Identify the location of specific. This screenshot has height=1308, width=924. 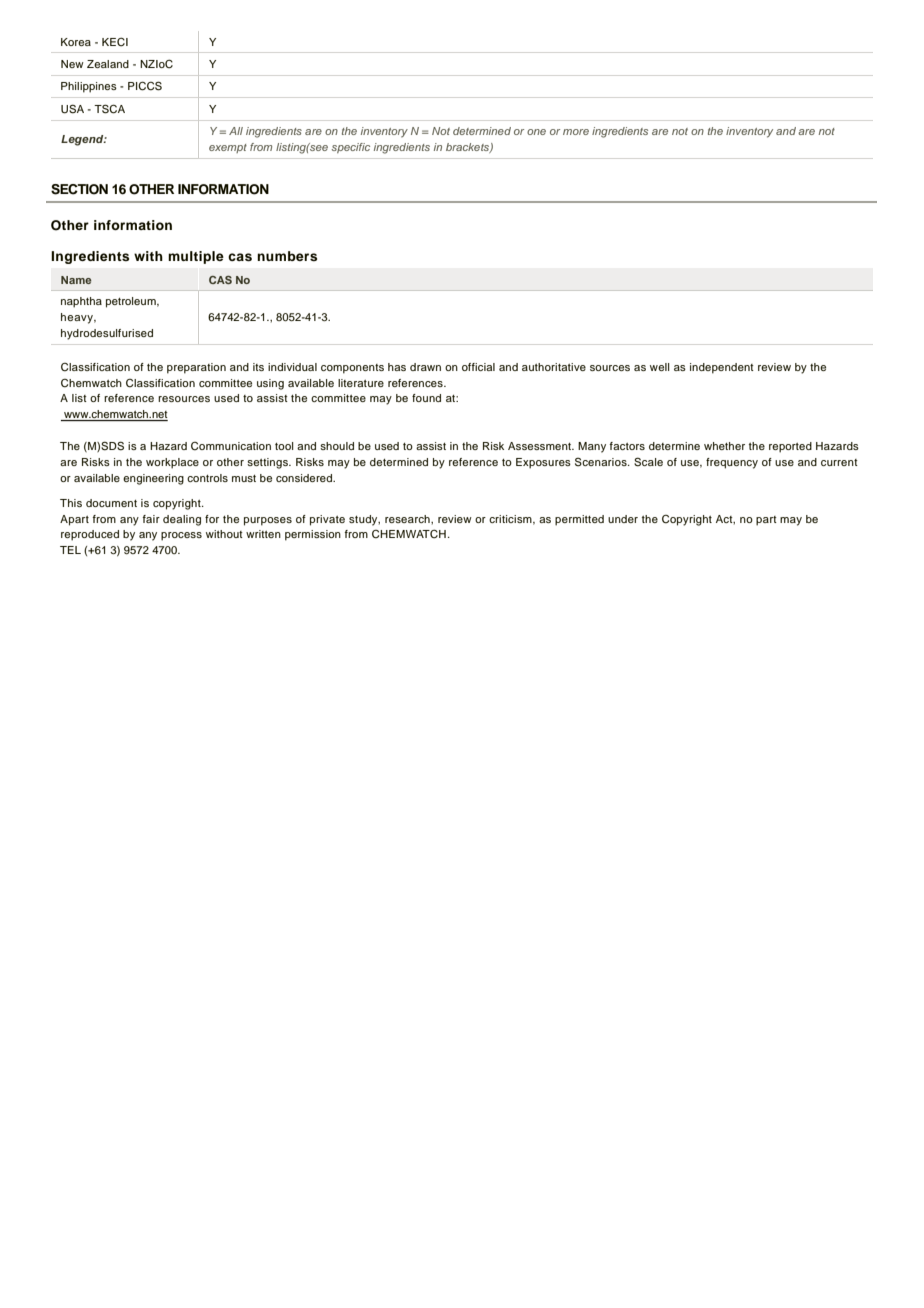
(350, 148).
